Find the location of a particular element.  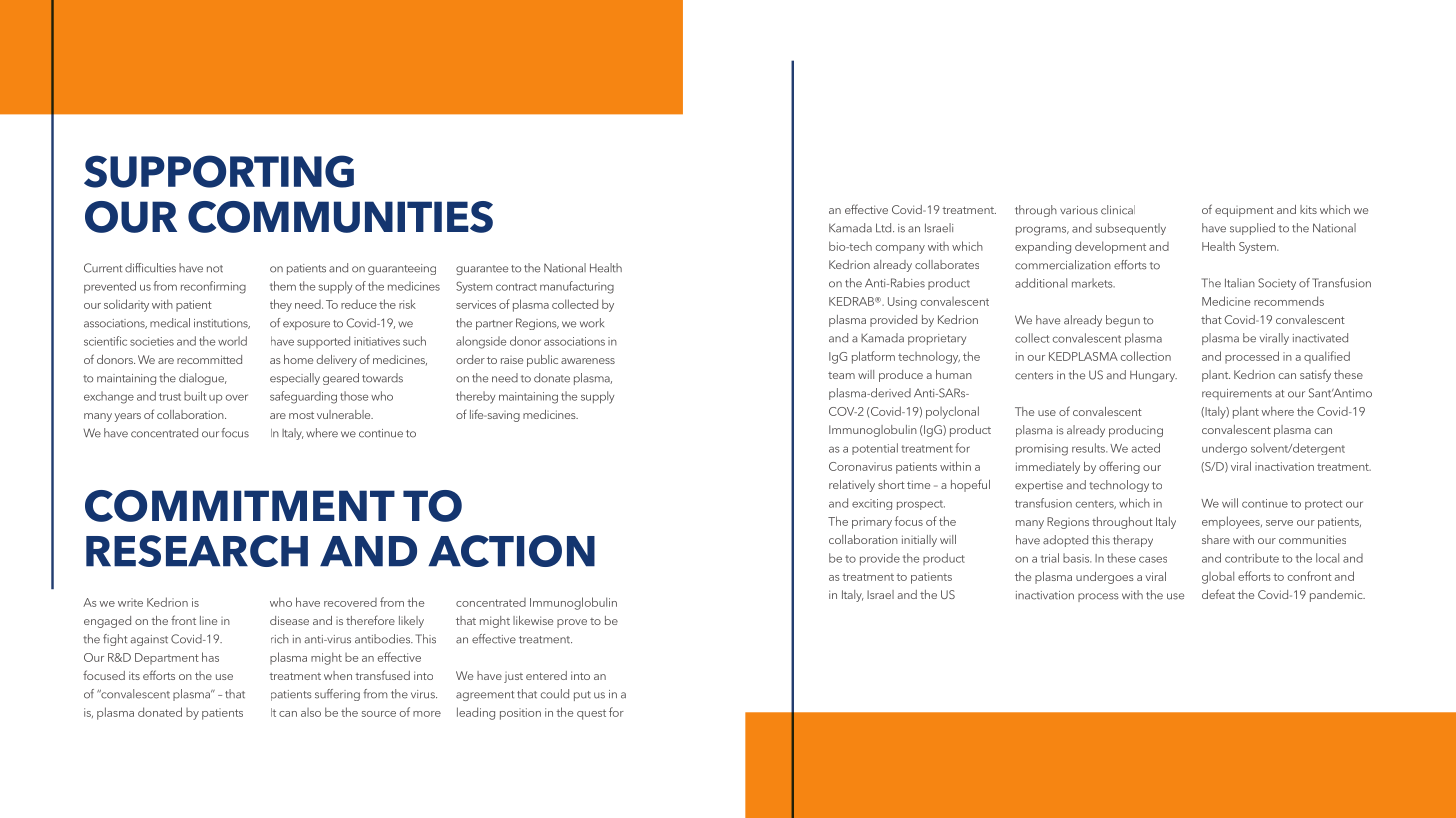

home is located at coordinates (298, 359).
